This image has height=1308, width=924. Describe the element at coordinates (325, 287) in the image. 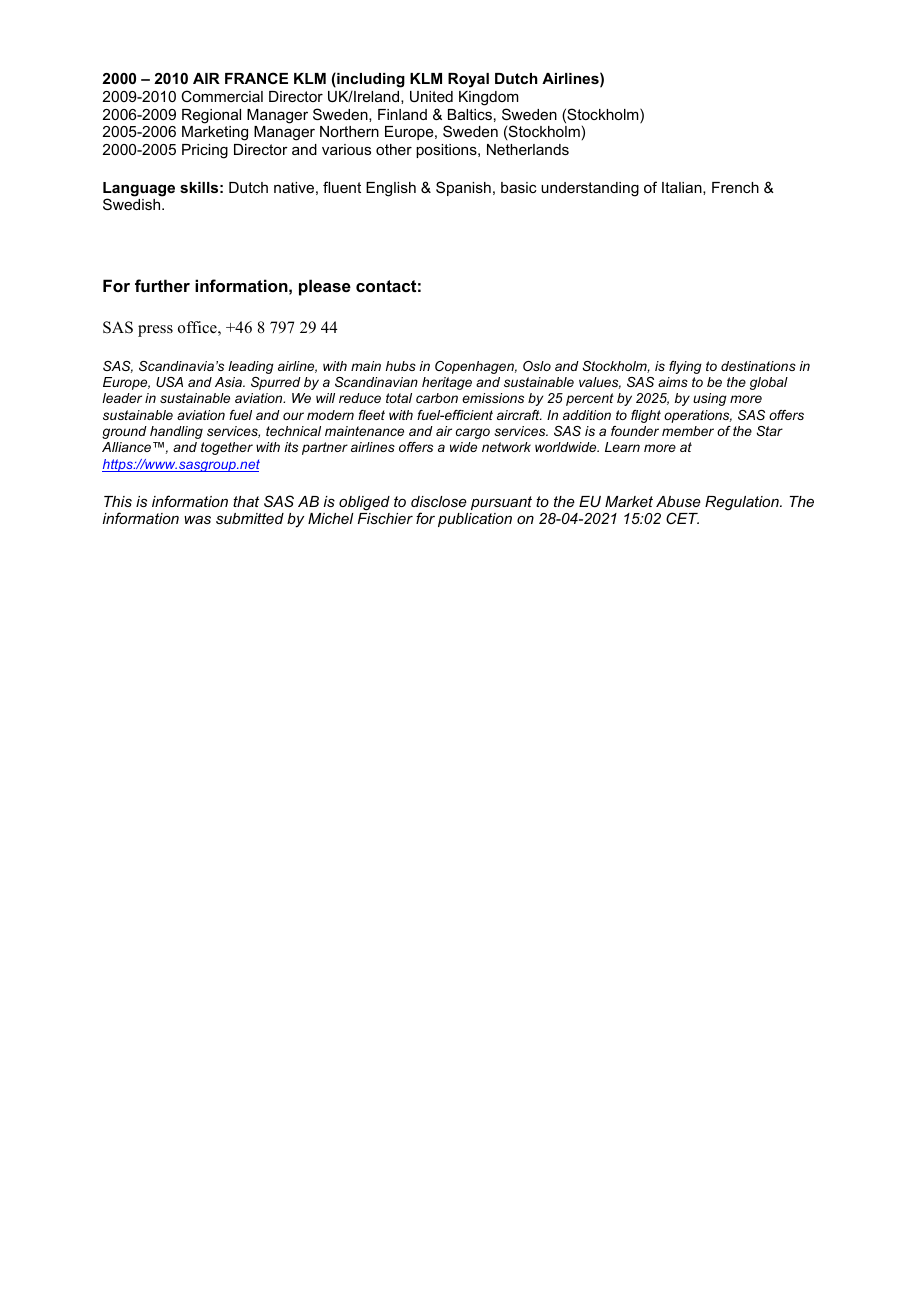

I see `please` at that location.
